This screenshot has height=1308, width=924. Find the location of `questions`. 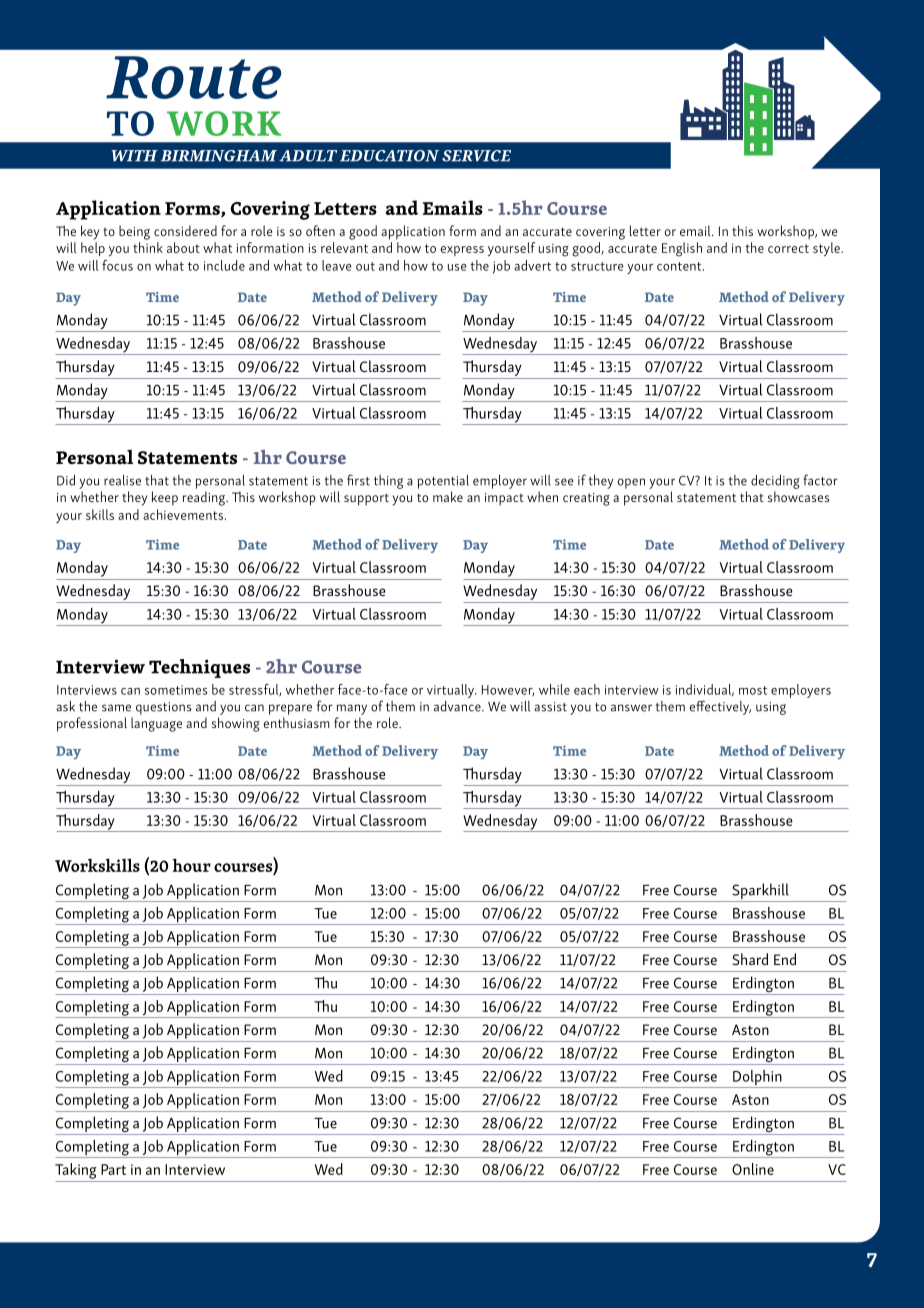

questions is located at coordinates (163, 708).
